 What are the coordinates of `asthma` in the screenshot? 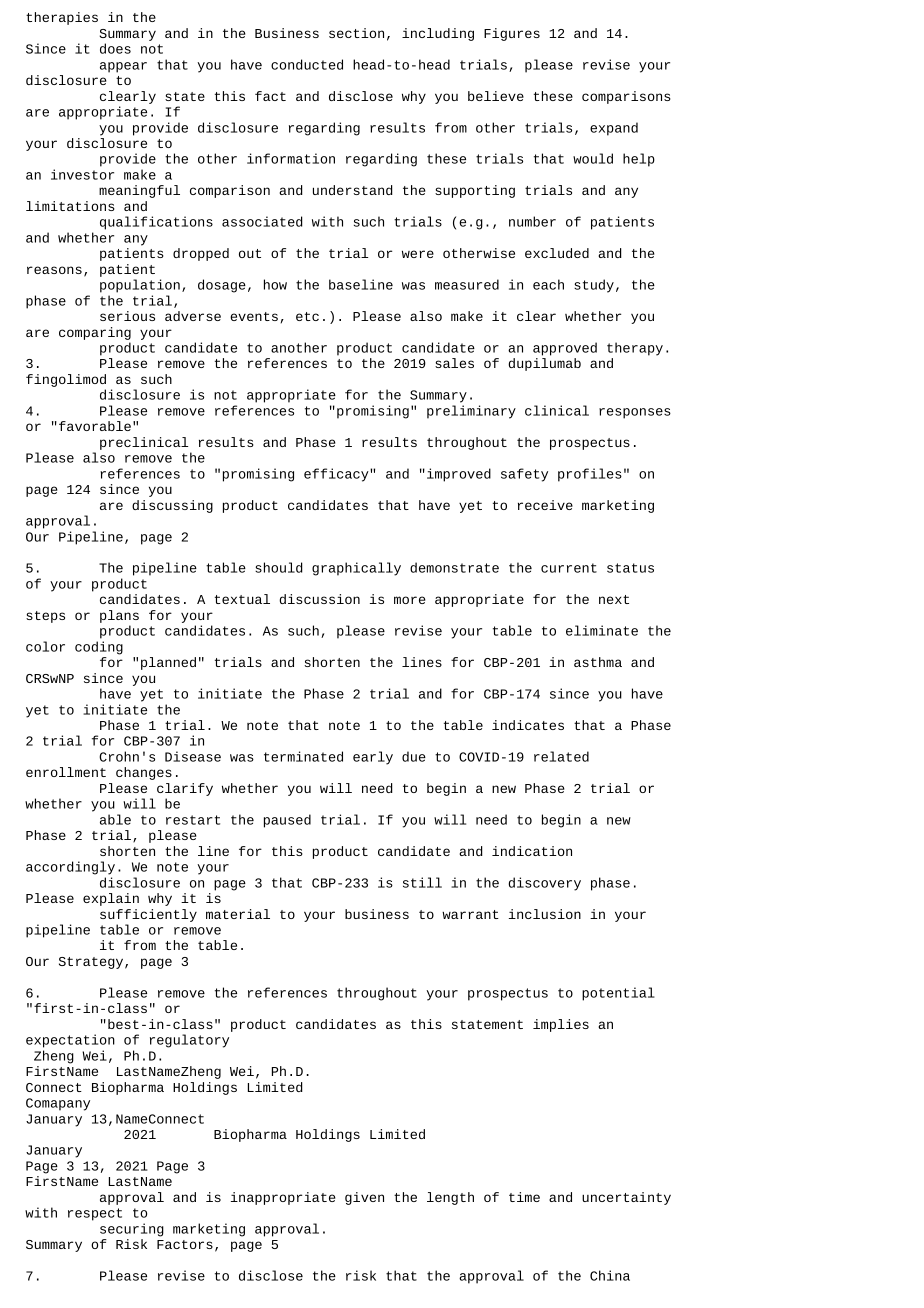 It's located at (598, 662).
